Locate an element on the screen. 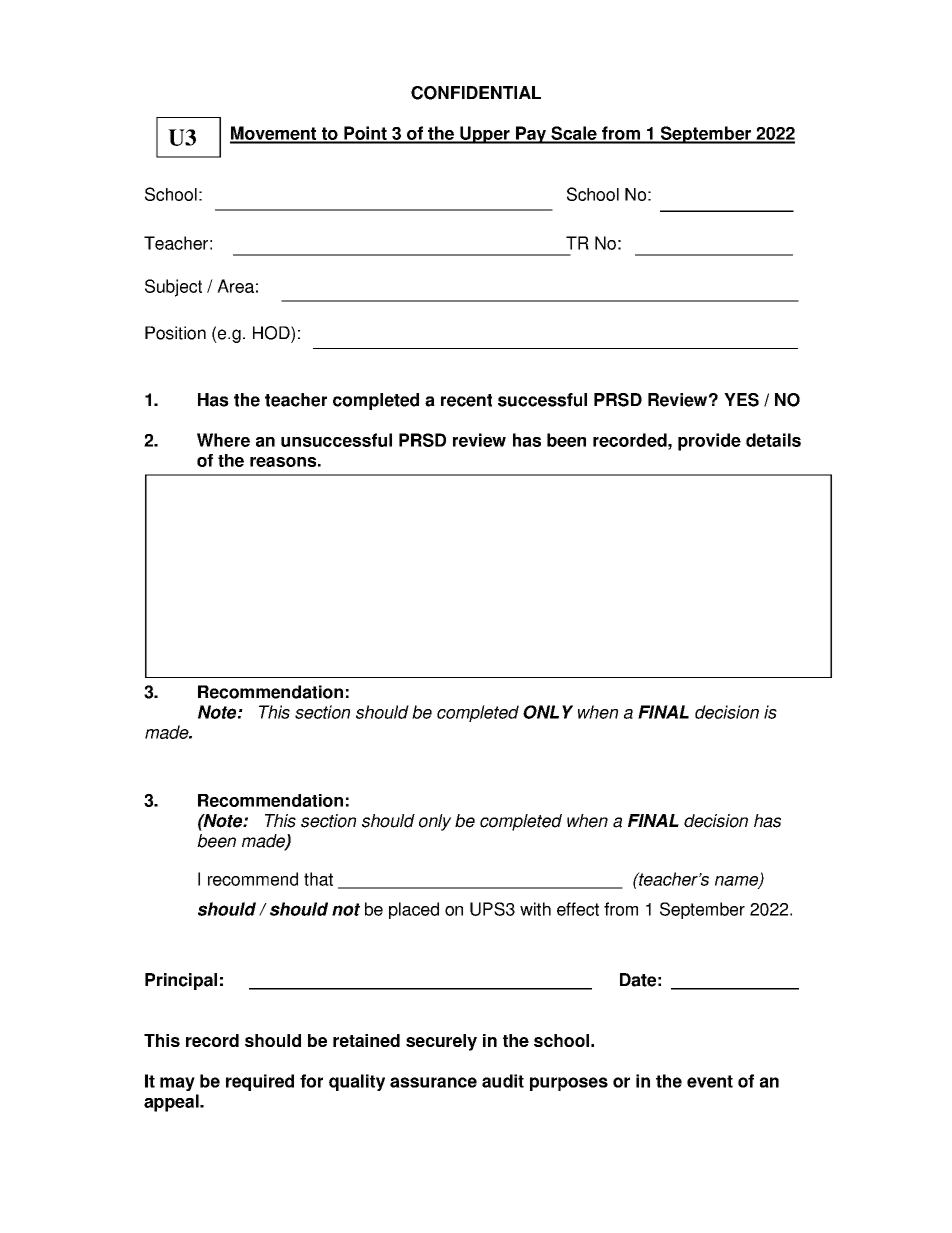 This screenshot has height=1233, width=952. required is located at coordinates (260, 1082).
